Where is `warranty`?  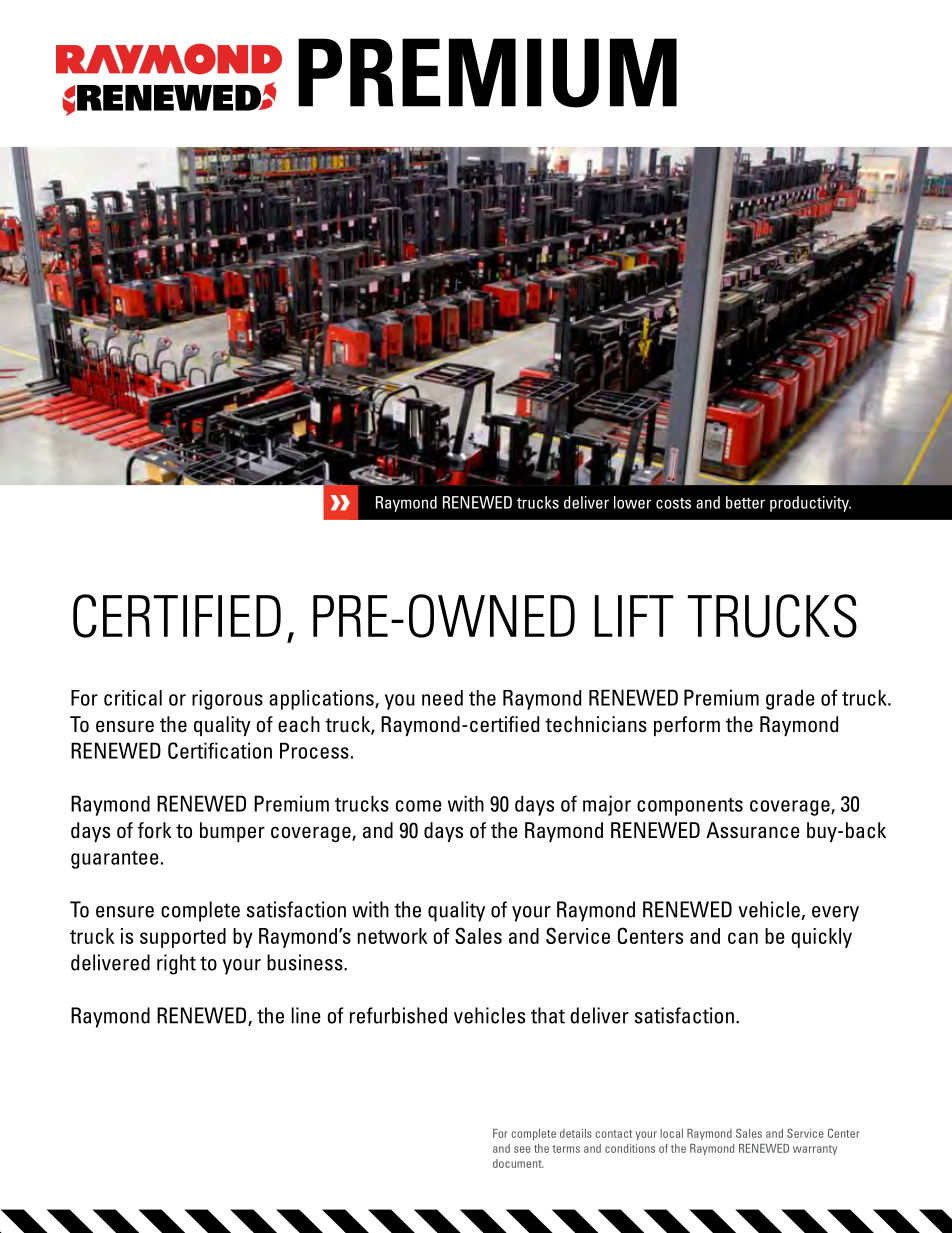 warranty is located at coordinates (815, 1150).
